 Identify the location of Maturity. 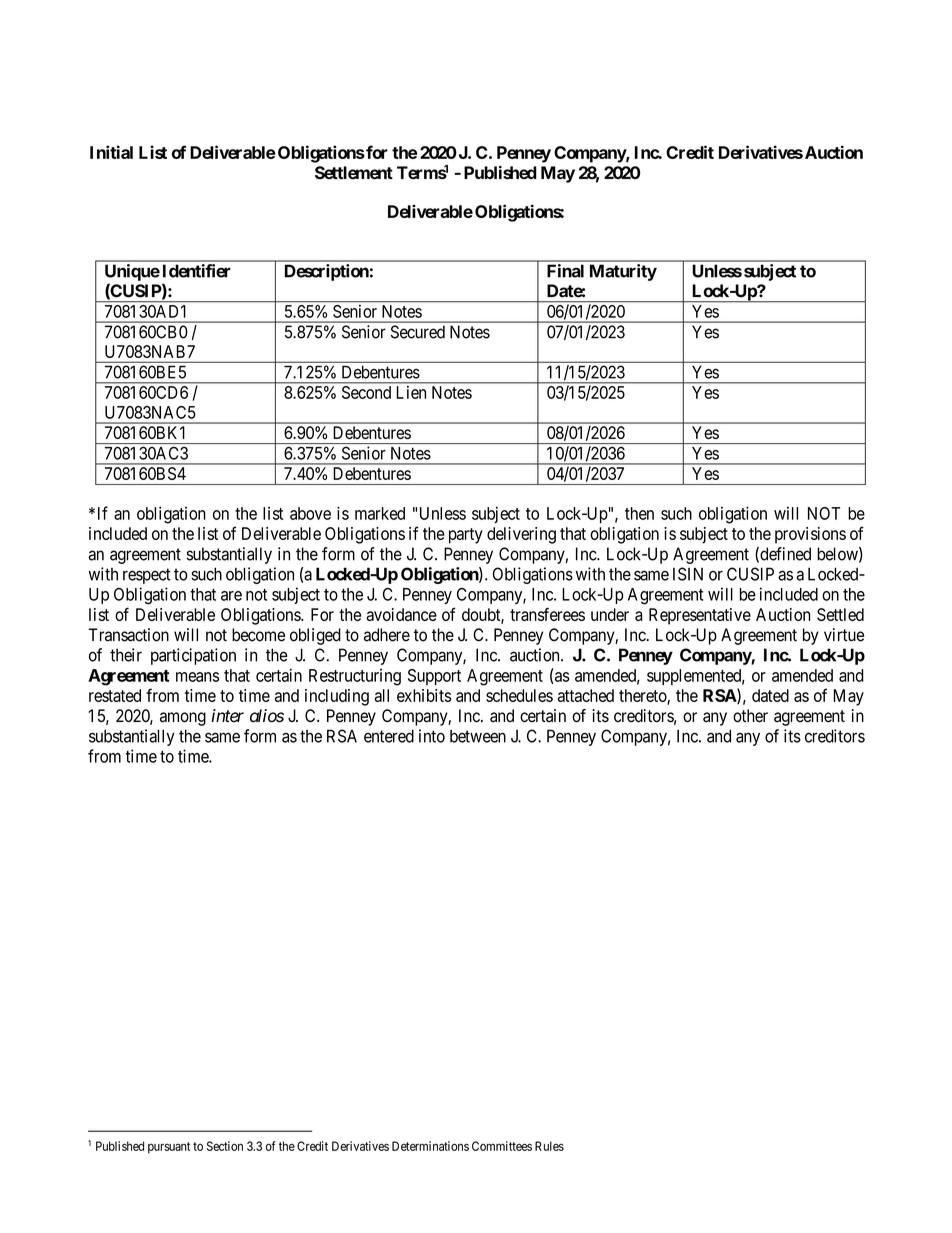
(623, 272).
